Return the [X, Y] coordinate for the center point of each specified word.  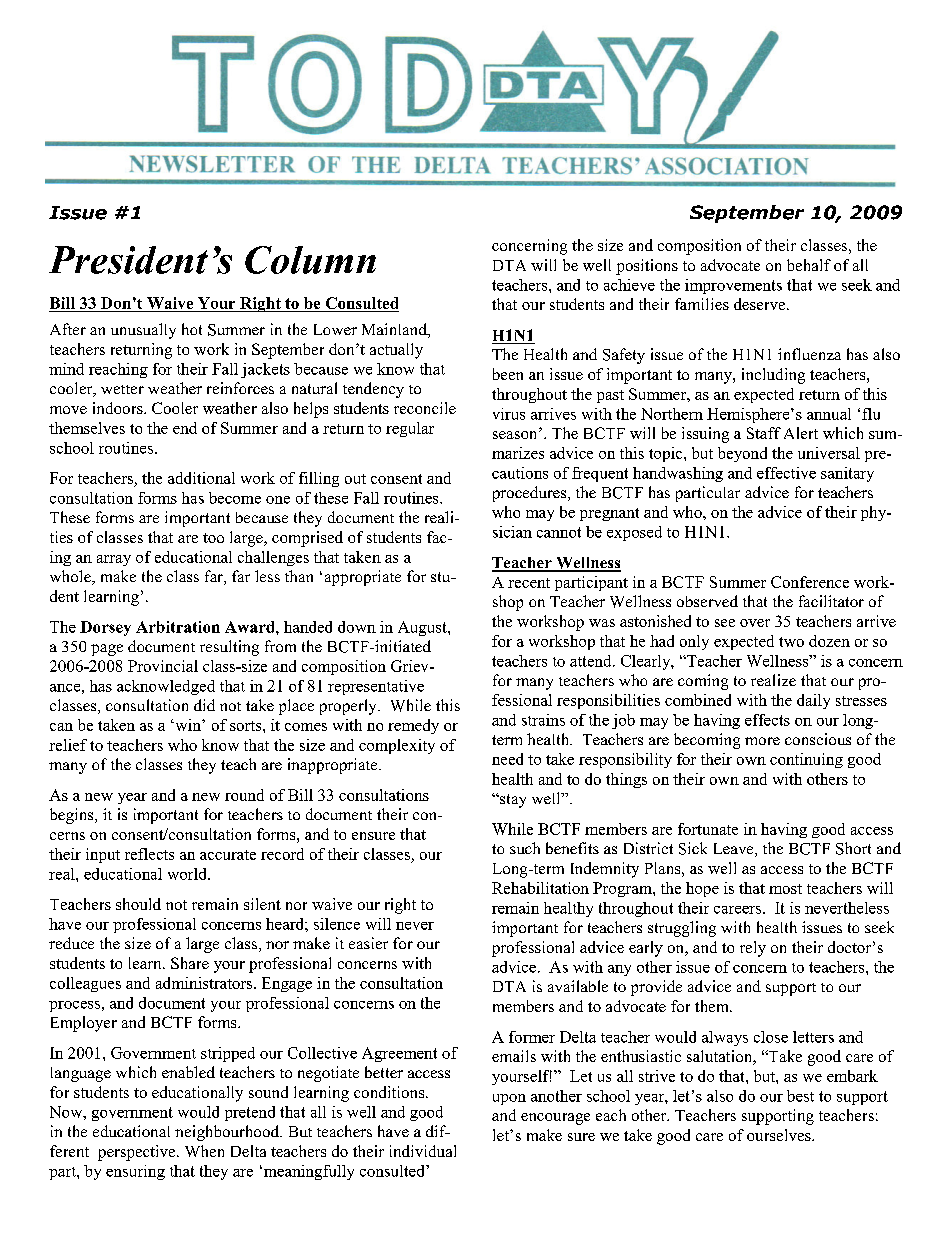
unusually [143, 331]
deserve [759, 304]
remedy [413, 726]
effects [767, 720]
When [204, 1151]
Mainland [395, 330]
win [188, 725]
